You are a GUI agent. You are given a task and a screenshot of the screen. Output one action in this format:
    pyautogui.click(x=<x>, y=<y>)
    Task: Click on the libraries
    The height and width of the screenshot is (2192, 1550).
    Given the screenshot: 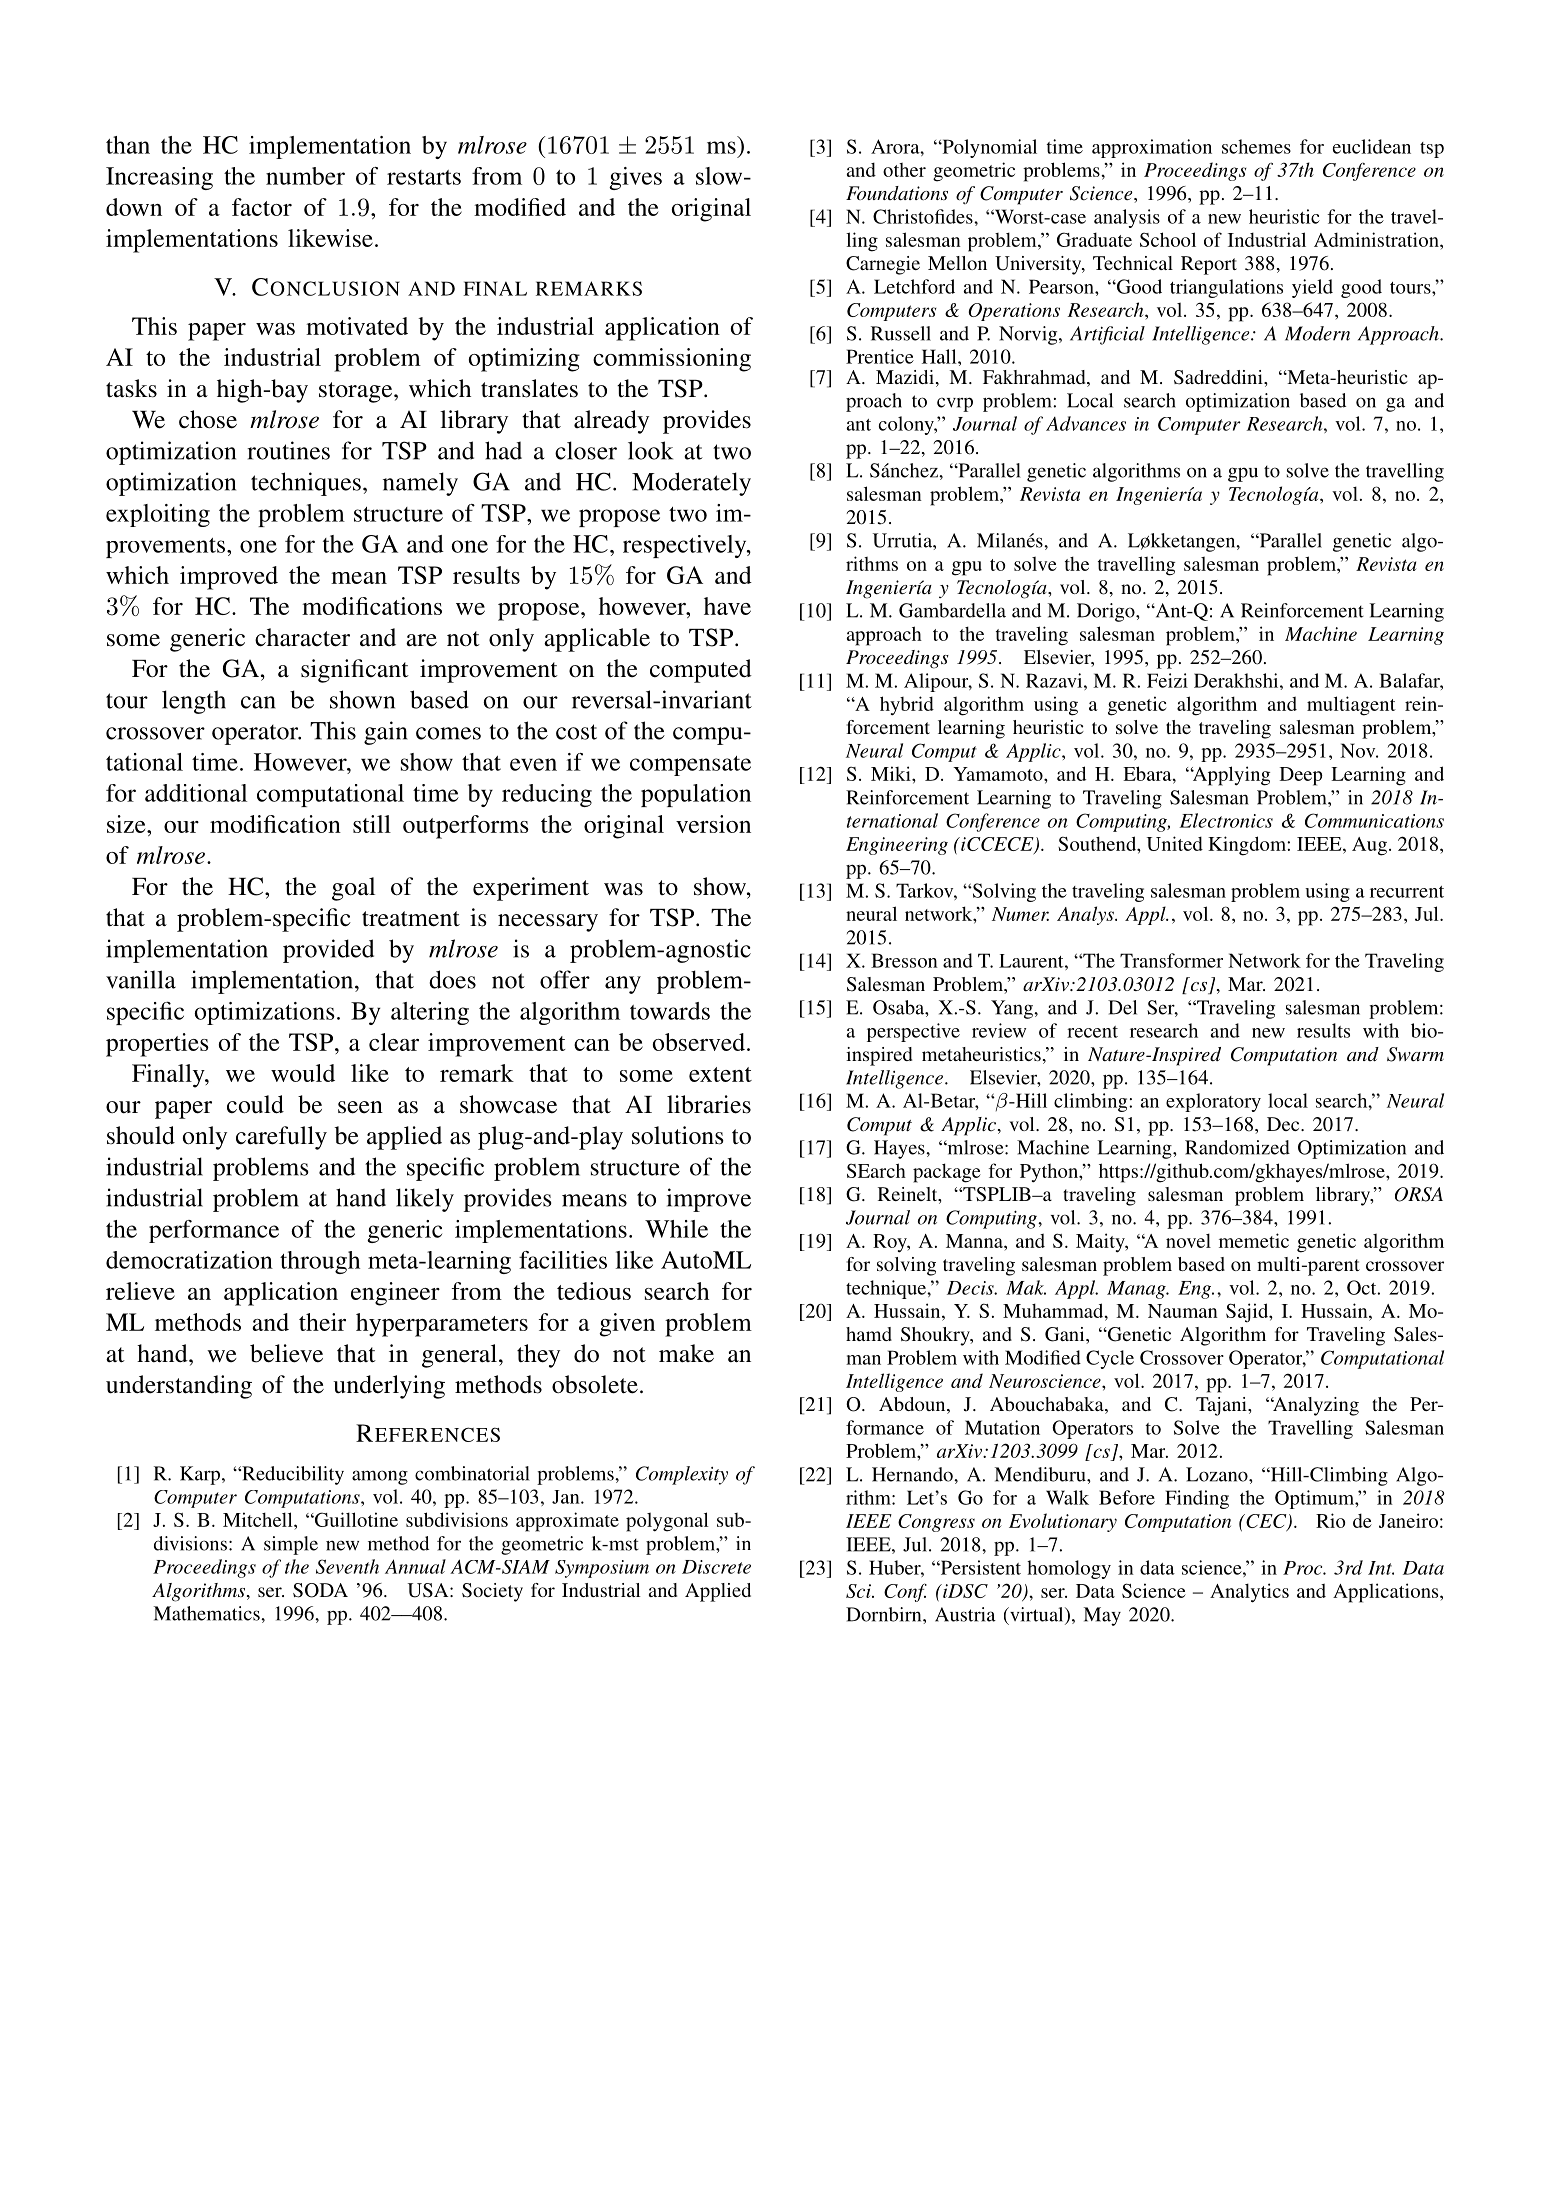 What is the action you would take?
    pyautogui.click(x=709, y=1104)
